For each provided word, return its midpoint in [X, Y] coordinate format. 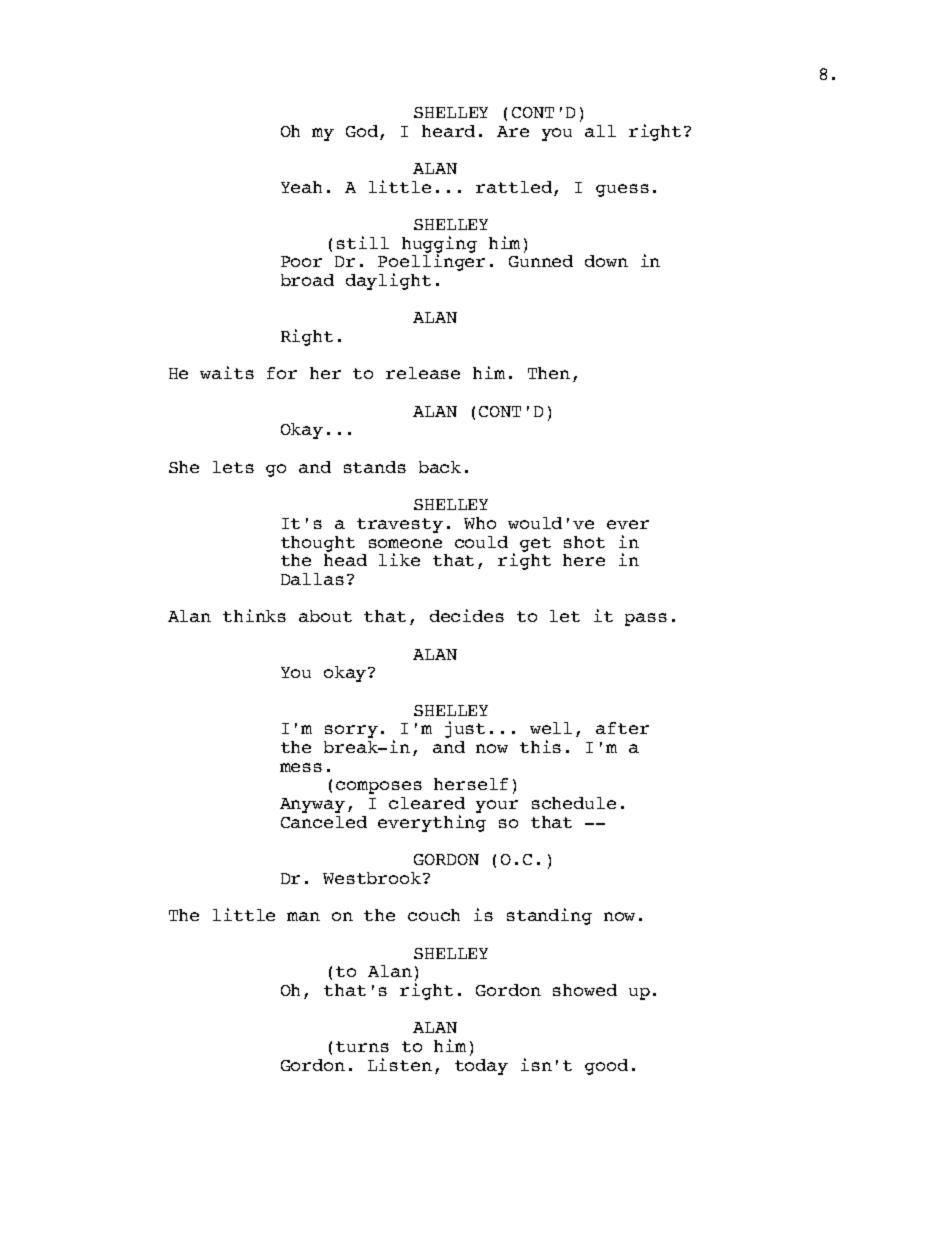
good [606, 1067]
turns [362, 1046]
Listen [400, 1064]
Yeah [301, 187]
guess [622, 190]
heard [448, 131]
